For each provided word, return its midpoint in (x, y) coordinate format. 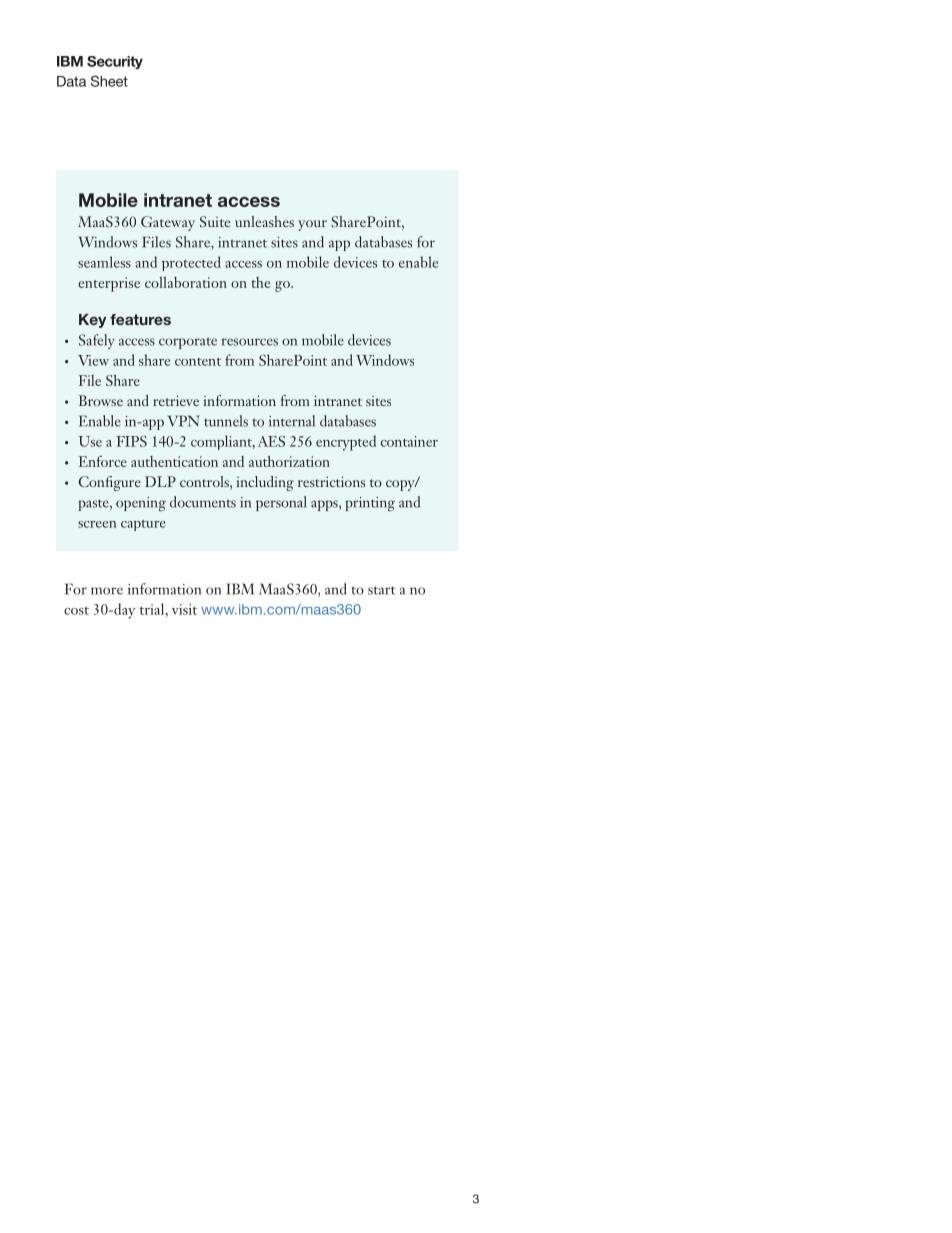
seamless (104, 262)
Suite (215, 221)
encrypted (346, 443)
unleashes (264, 221)
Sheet (109, 81)
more (107, 591)
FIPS (131, 441)
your (312, 225)
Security (115, 62)
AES (271, 441)
